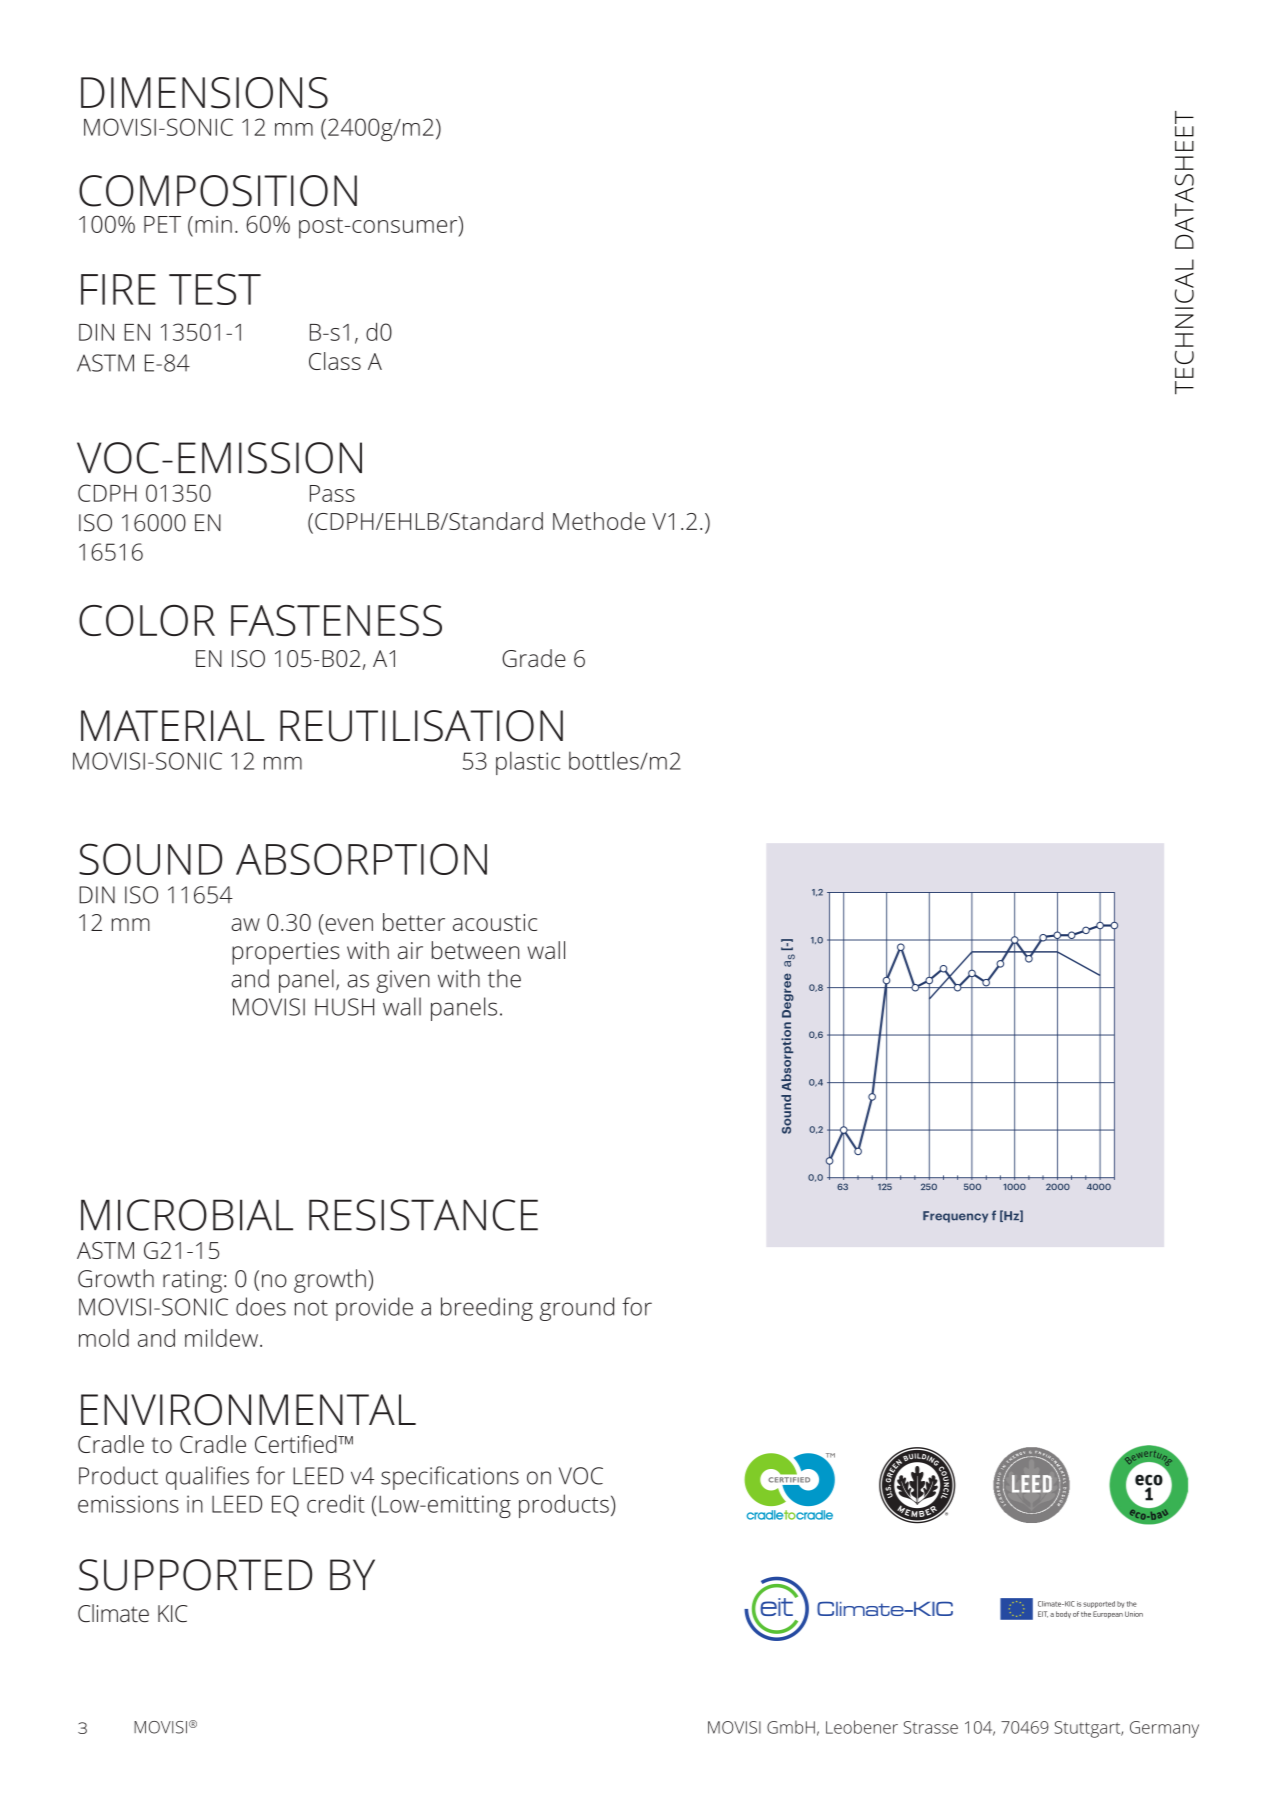  I want to click on Frequency, so click(955, 1217).
